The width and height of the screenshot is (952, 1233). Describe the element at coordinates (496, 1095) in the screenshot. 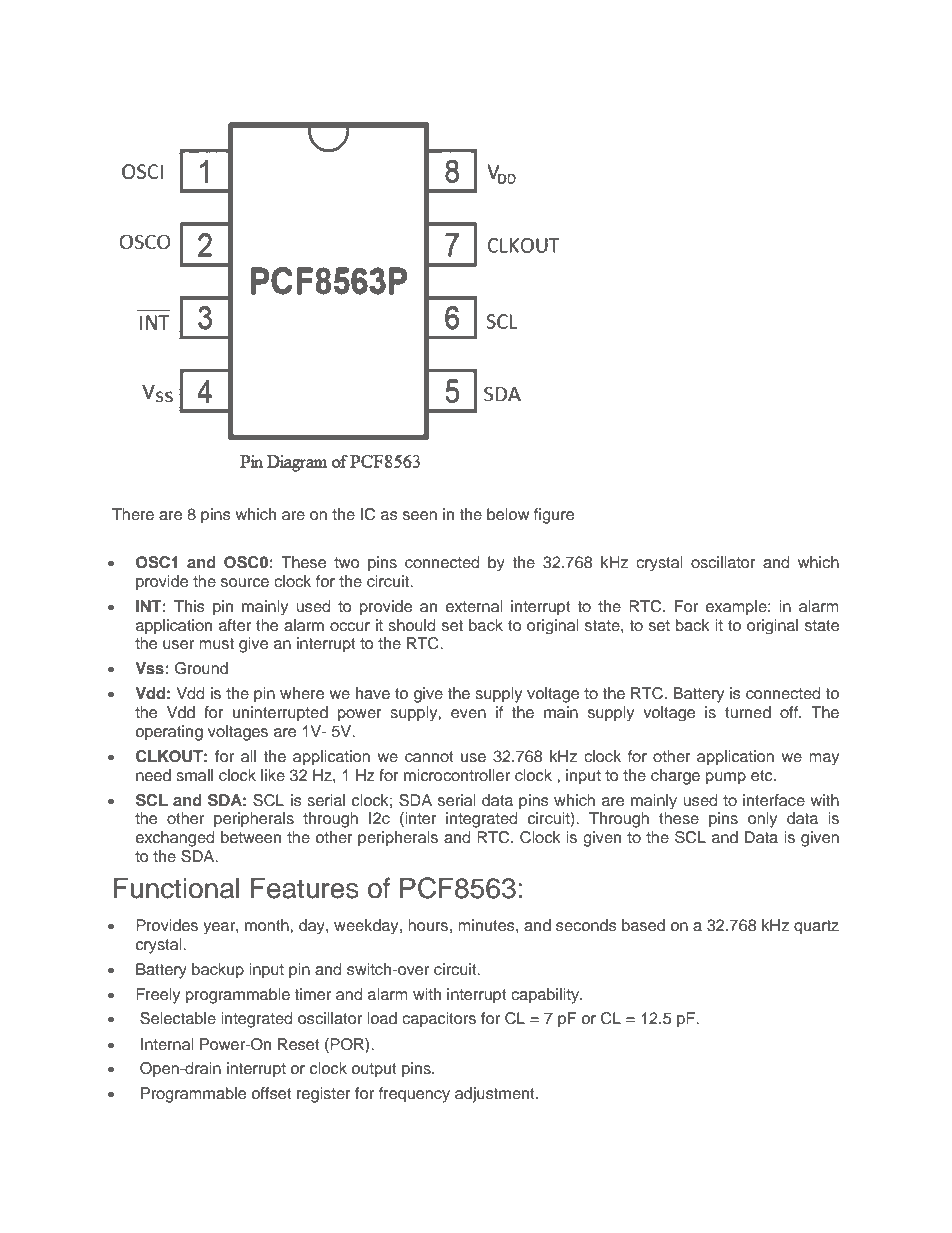

I see `adjustment` at that location.
